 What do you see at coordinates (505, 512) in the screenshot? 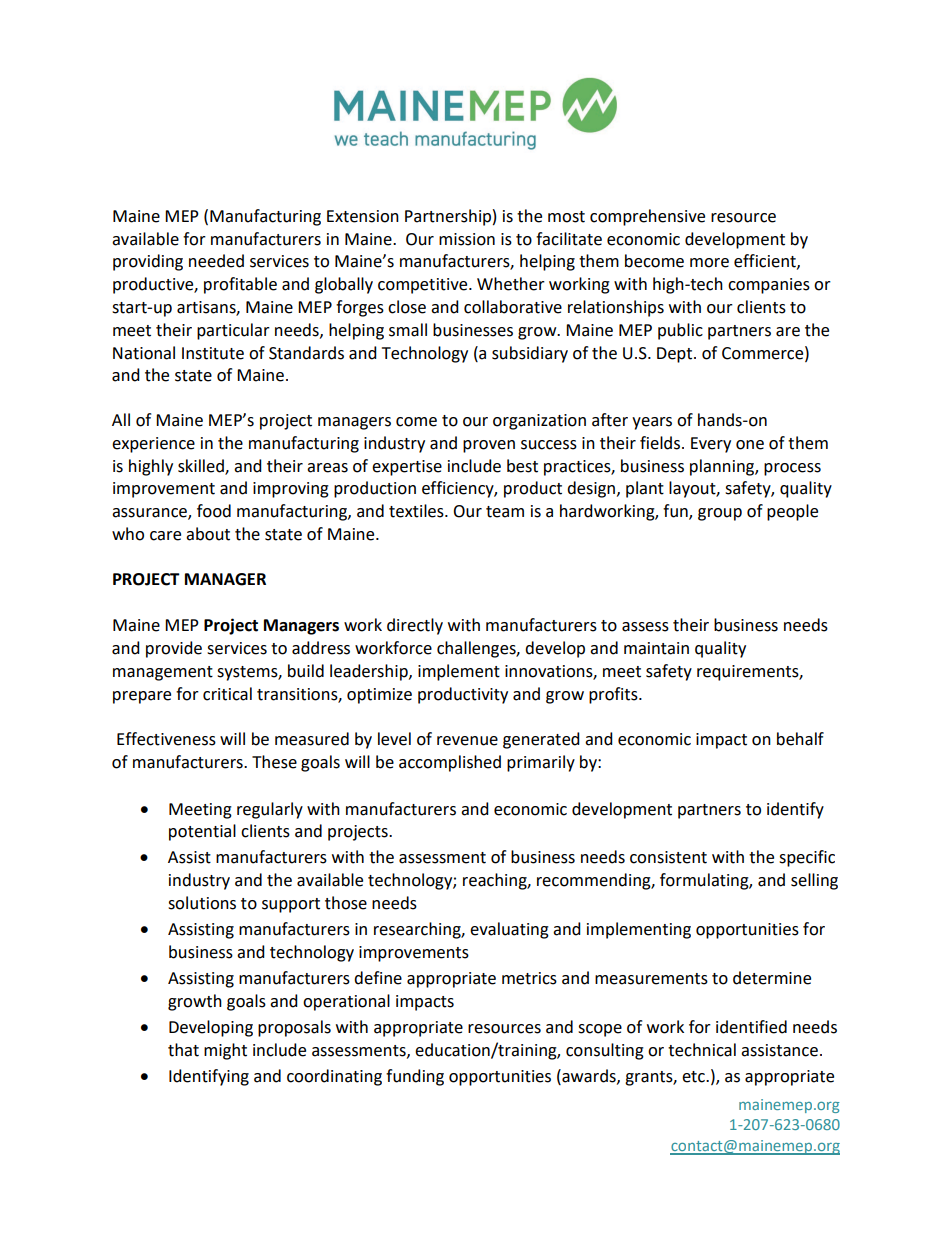
I see `team` at bounding box center [505, 512].
